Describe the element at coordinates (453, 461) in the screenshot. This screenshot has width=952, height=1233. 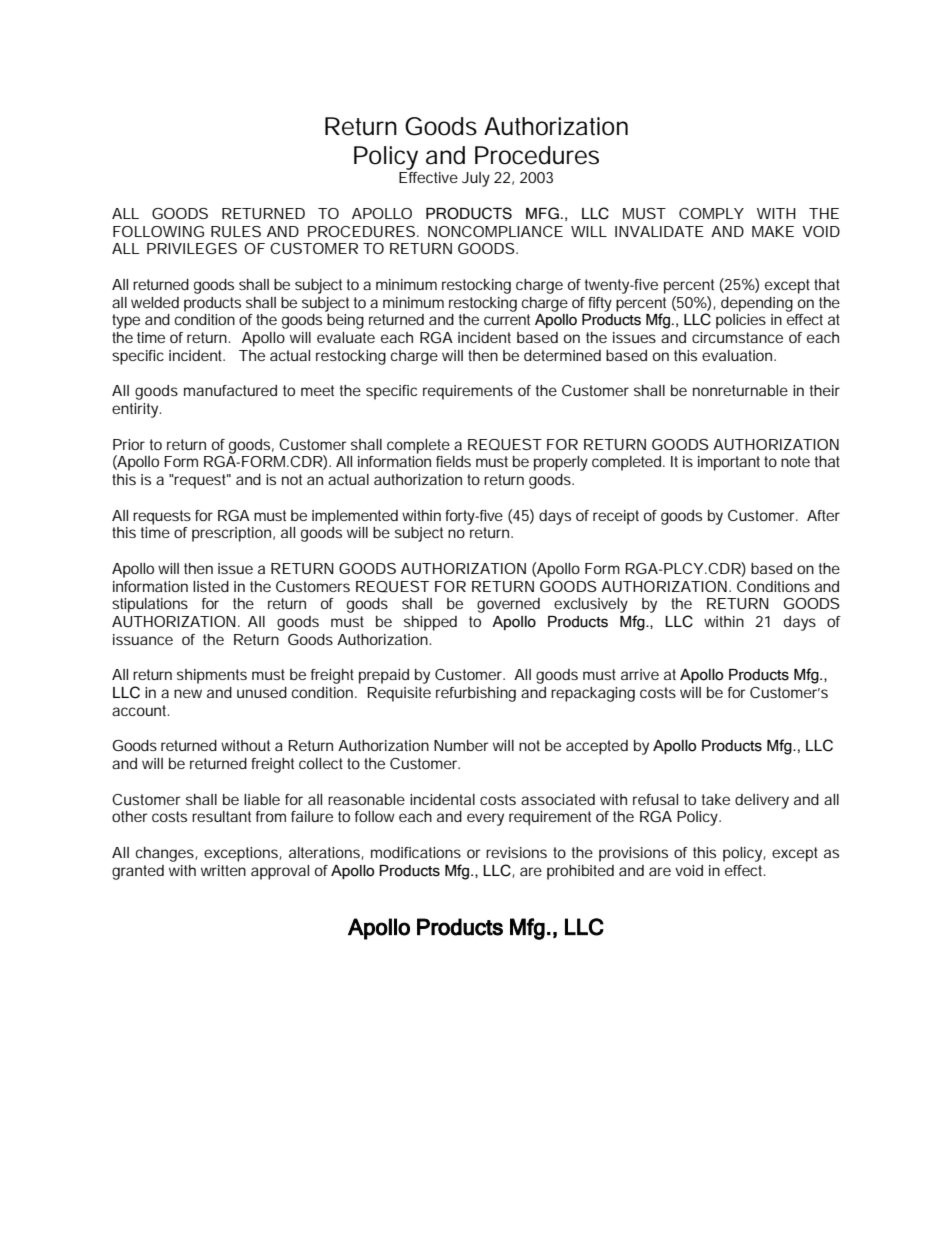
I see `fields` at that location.
